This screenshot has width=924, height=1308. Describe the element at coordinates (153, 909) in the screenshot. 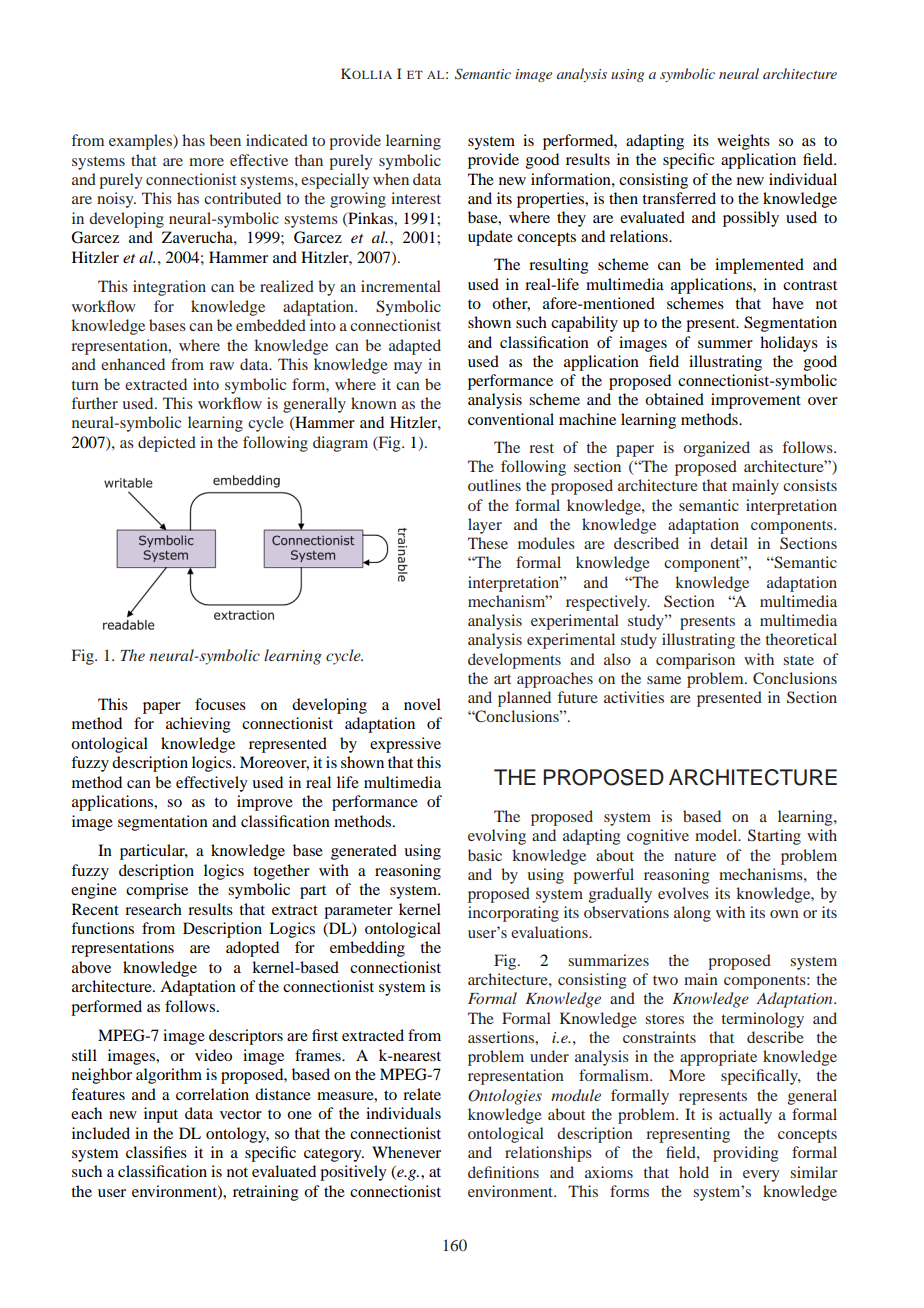

I see `research` at that location.
